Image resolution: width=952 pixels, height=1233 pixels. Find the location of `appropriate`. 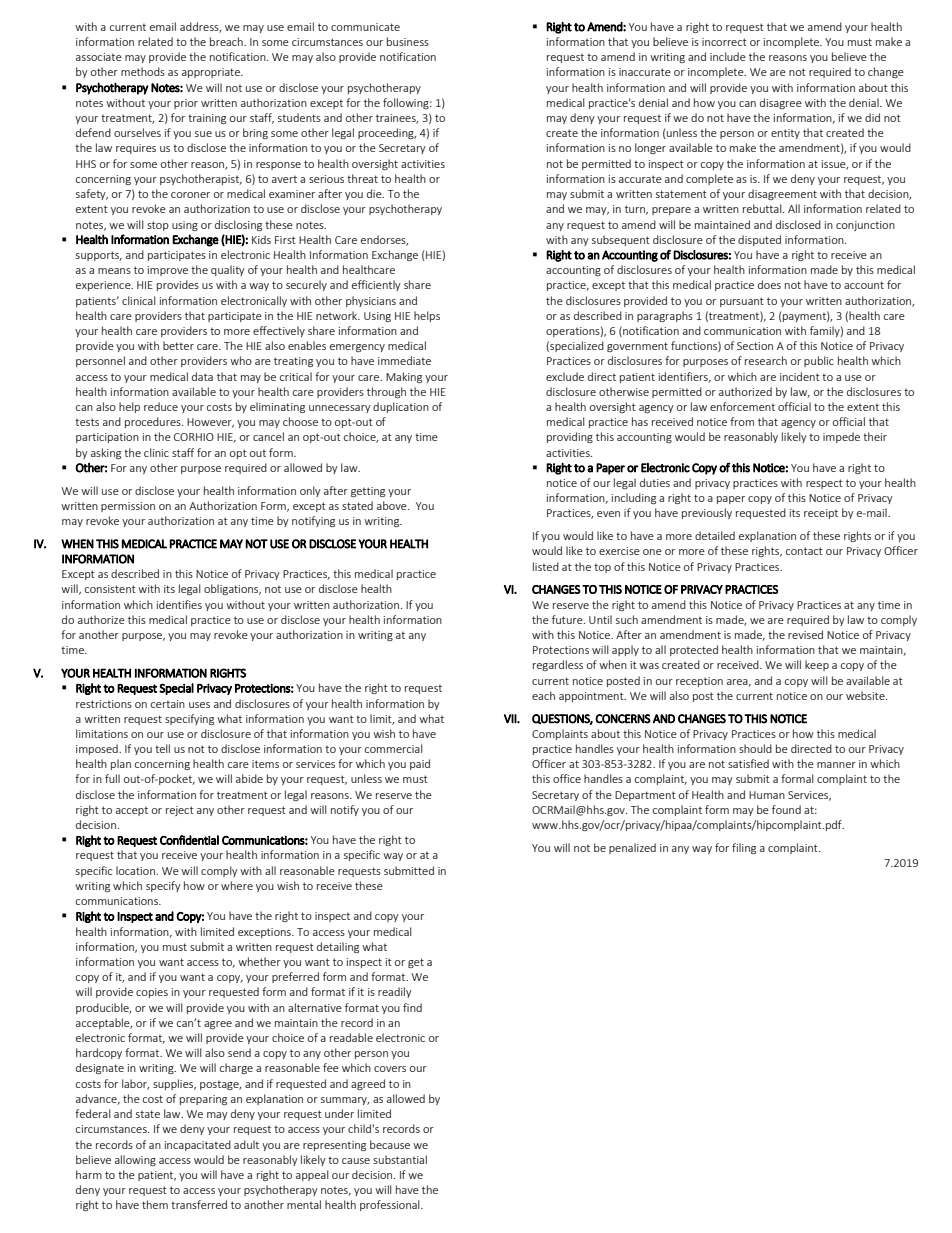

appropriate is located at coordinates (212, 73).
